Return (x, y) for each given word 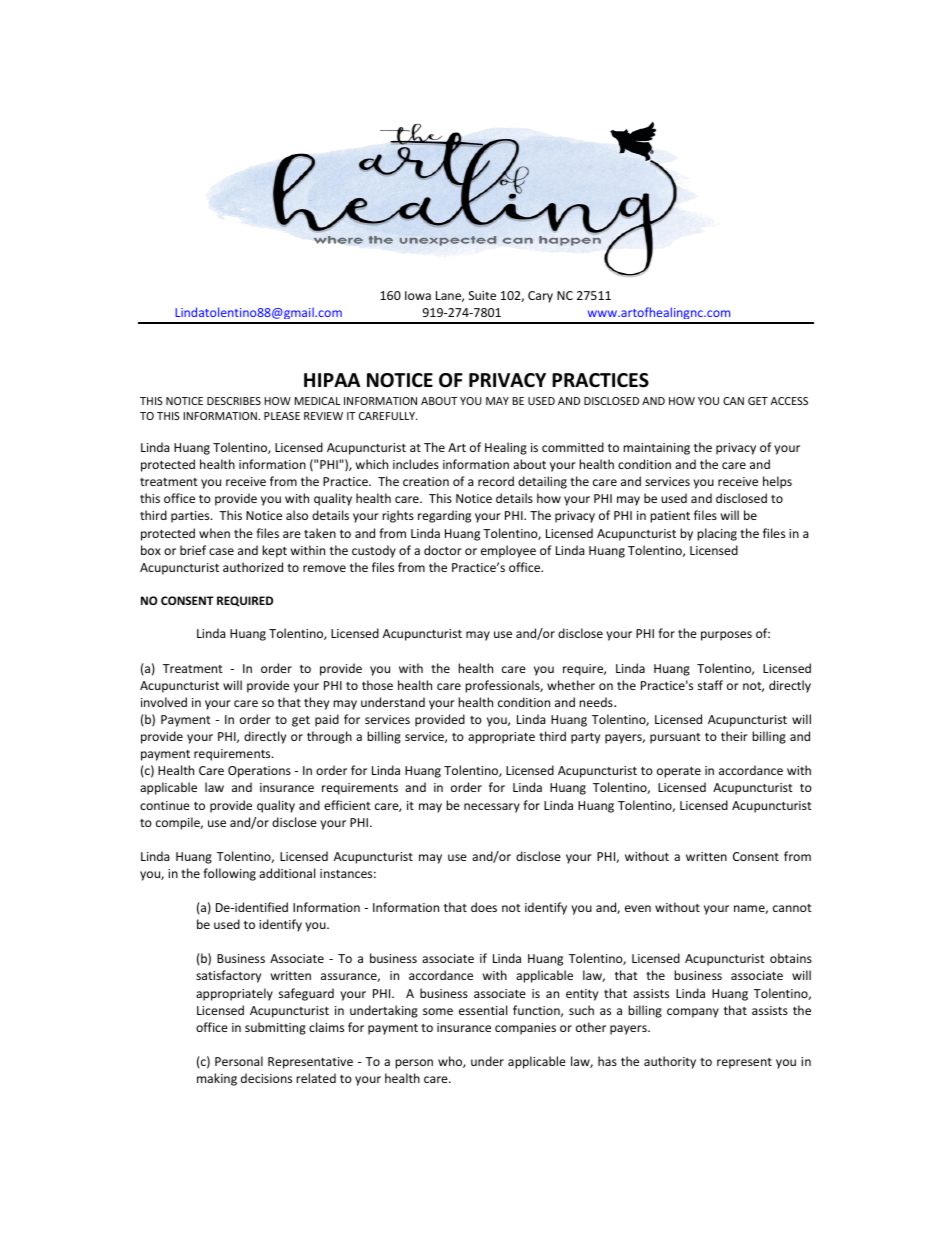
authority (670, 1062)
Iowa (418, 295)
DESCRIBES (234, 401)
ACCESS (789, 401)
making (217, 1079)
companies (525, 1029)
